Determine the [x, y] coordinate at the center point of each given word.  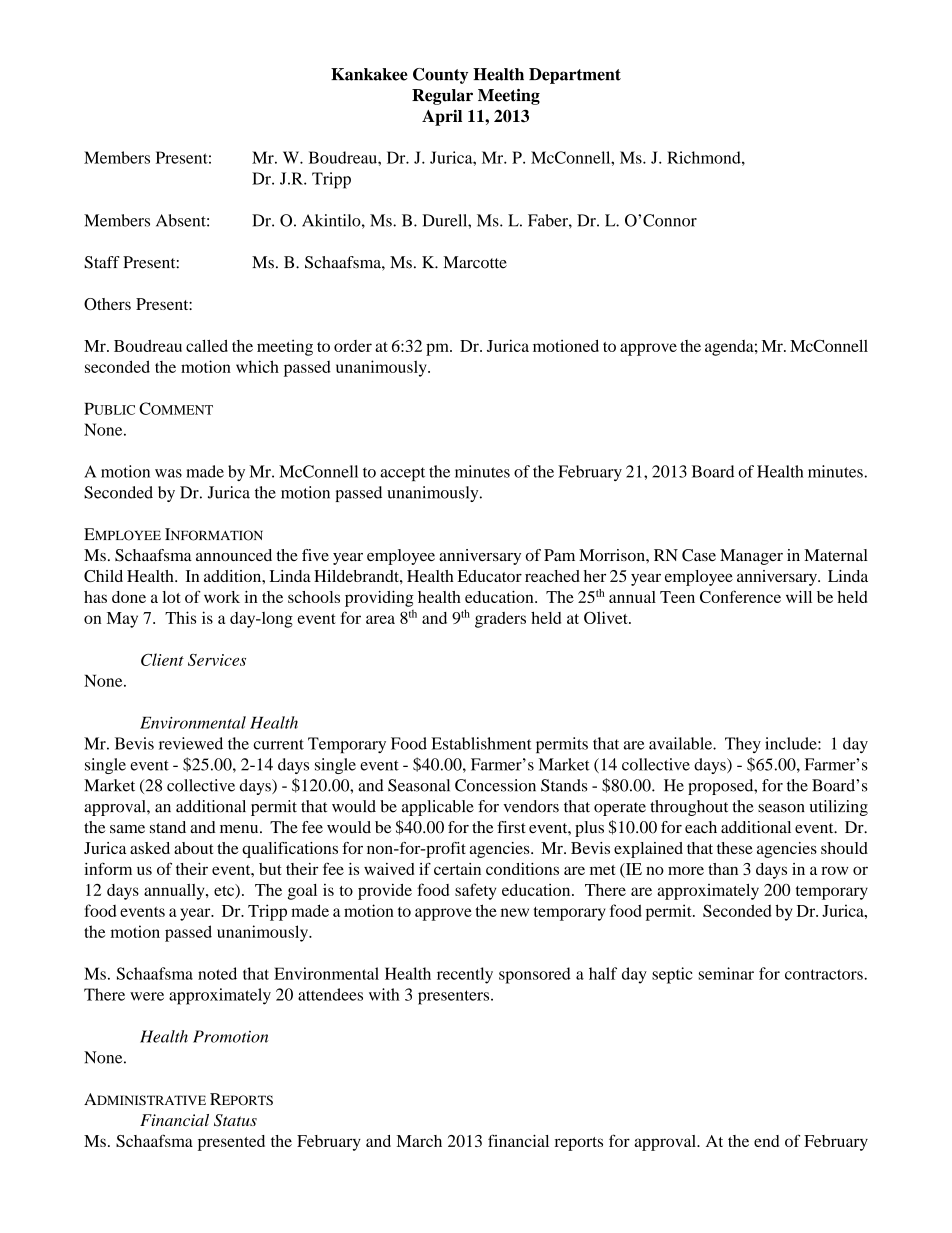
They [743, 745]
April [442, 117]
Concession [495, 785]
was [168, 473]
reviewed [191, 743]
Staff [102, 262]
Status [235, 1120]
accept [402, 474]
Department [575, 76]
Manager [751, 557]
